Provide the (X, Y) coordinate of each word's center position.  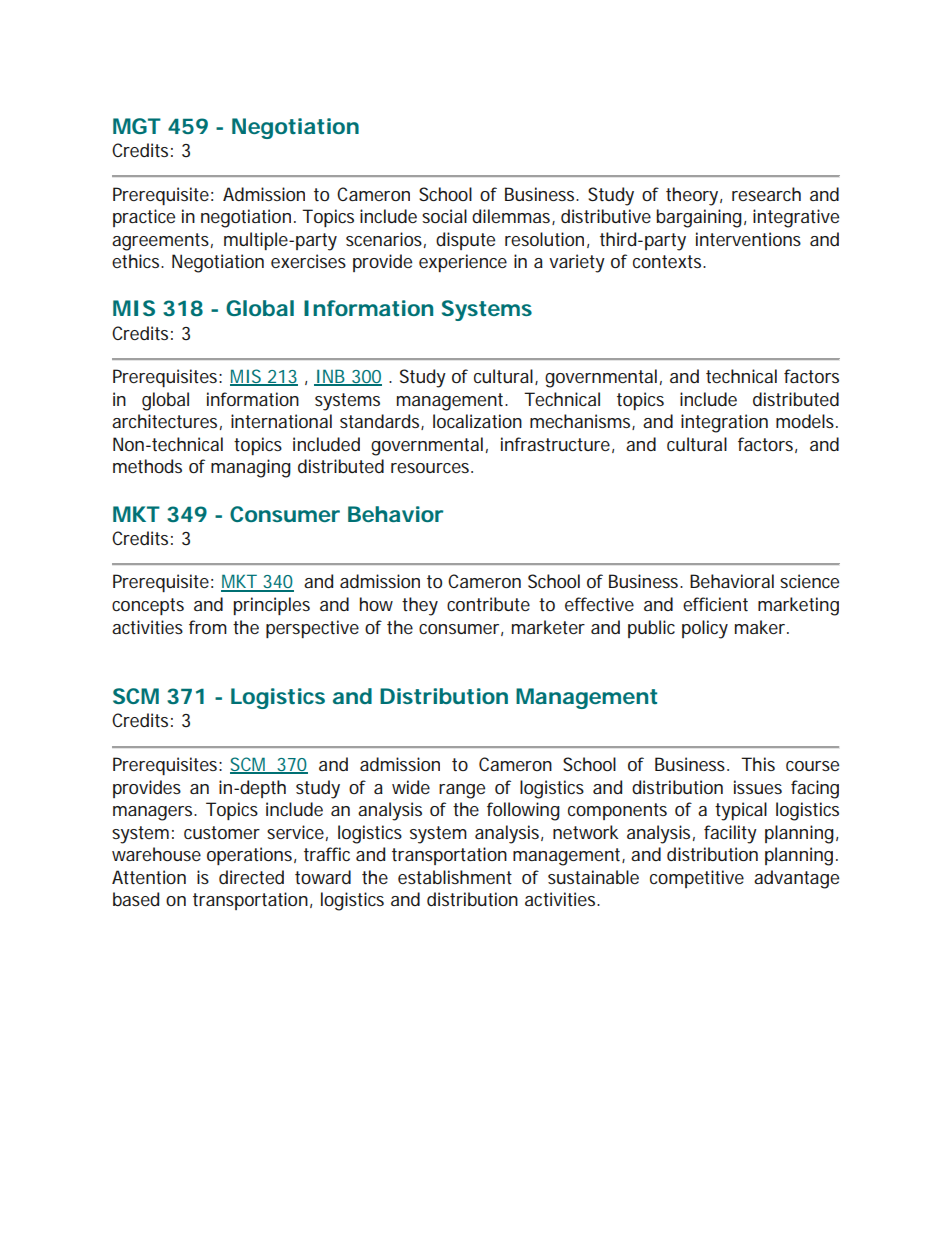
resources (432, 468)
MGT (137, 126)
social (444, 216)
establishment (455, 877)
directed (251, 877)
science (809, 581)
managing (251, 468)
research (766, 194)
